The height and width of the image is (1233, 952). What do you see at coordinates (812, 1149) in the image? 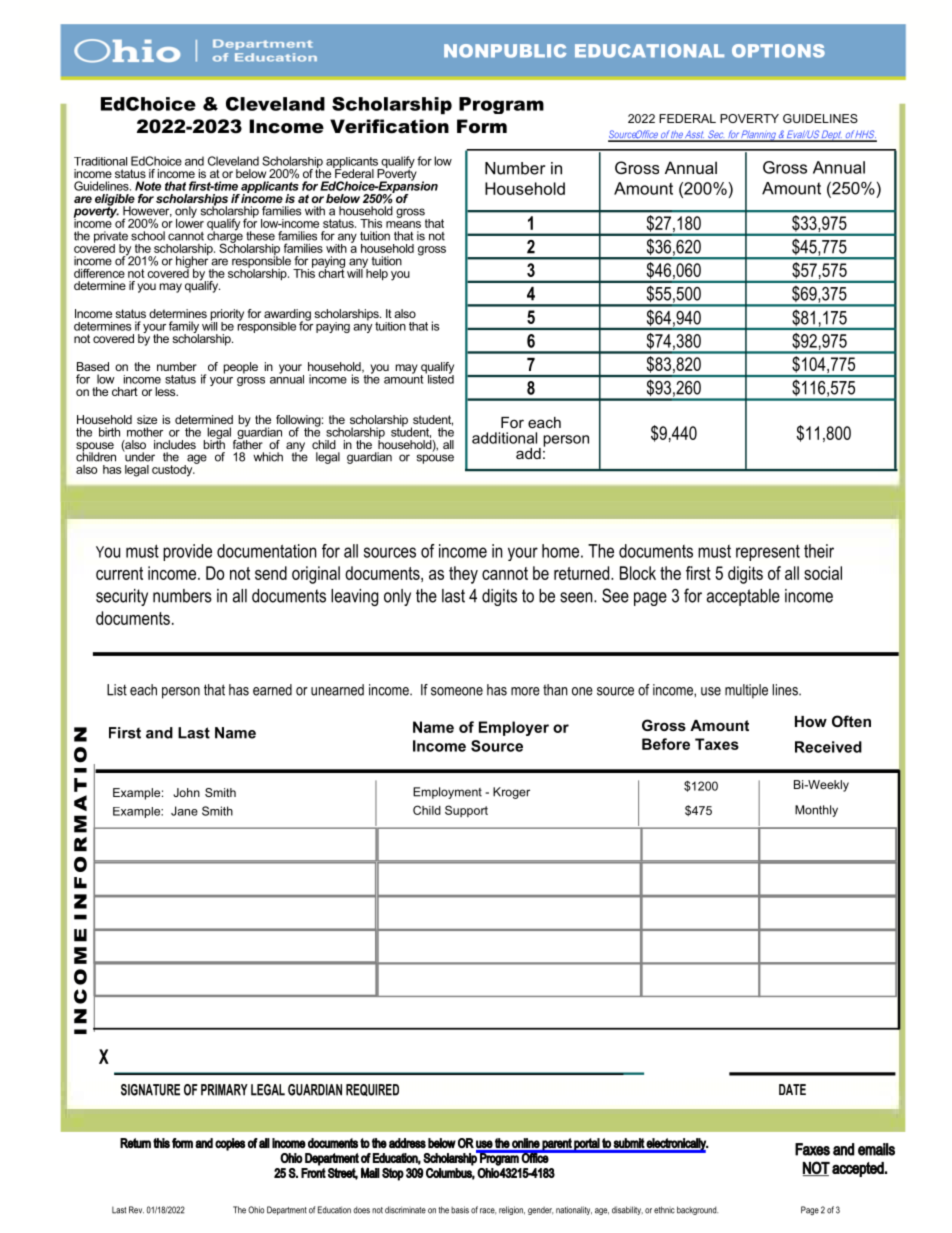
I see `Faxes` at bounding box center [812, 1149].
